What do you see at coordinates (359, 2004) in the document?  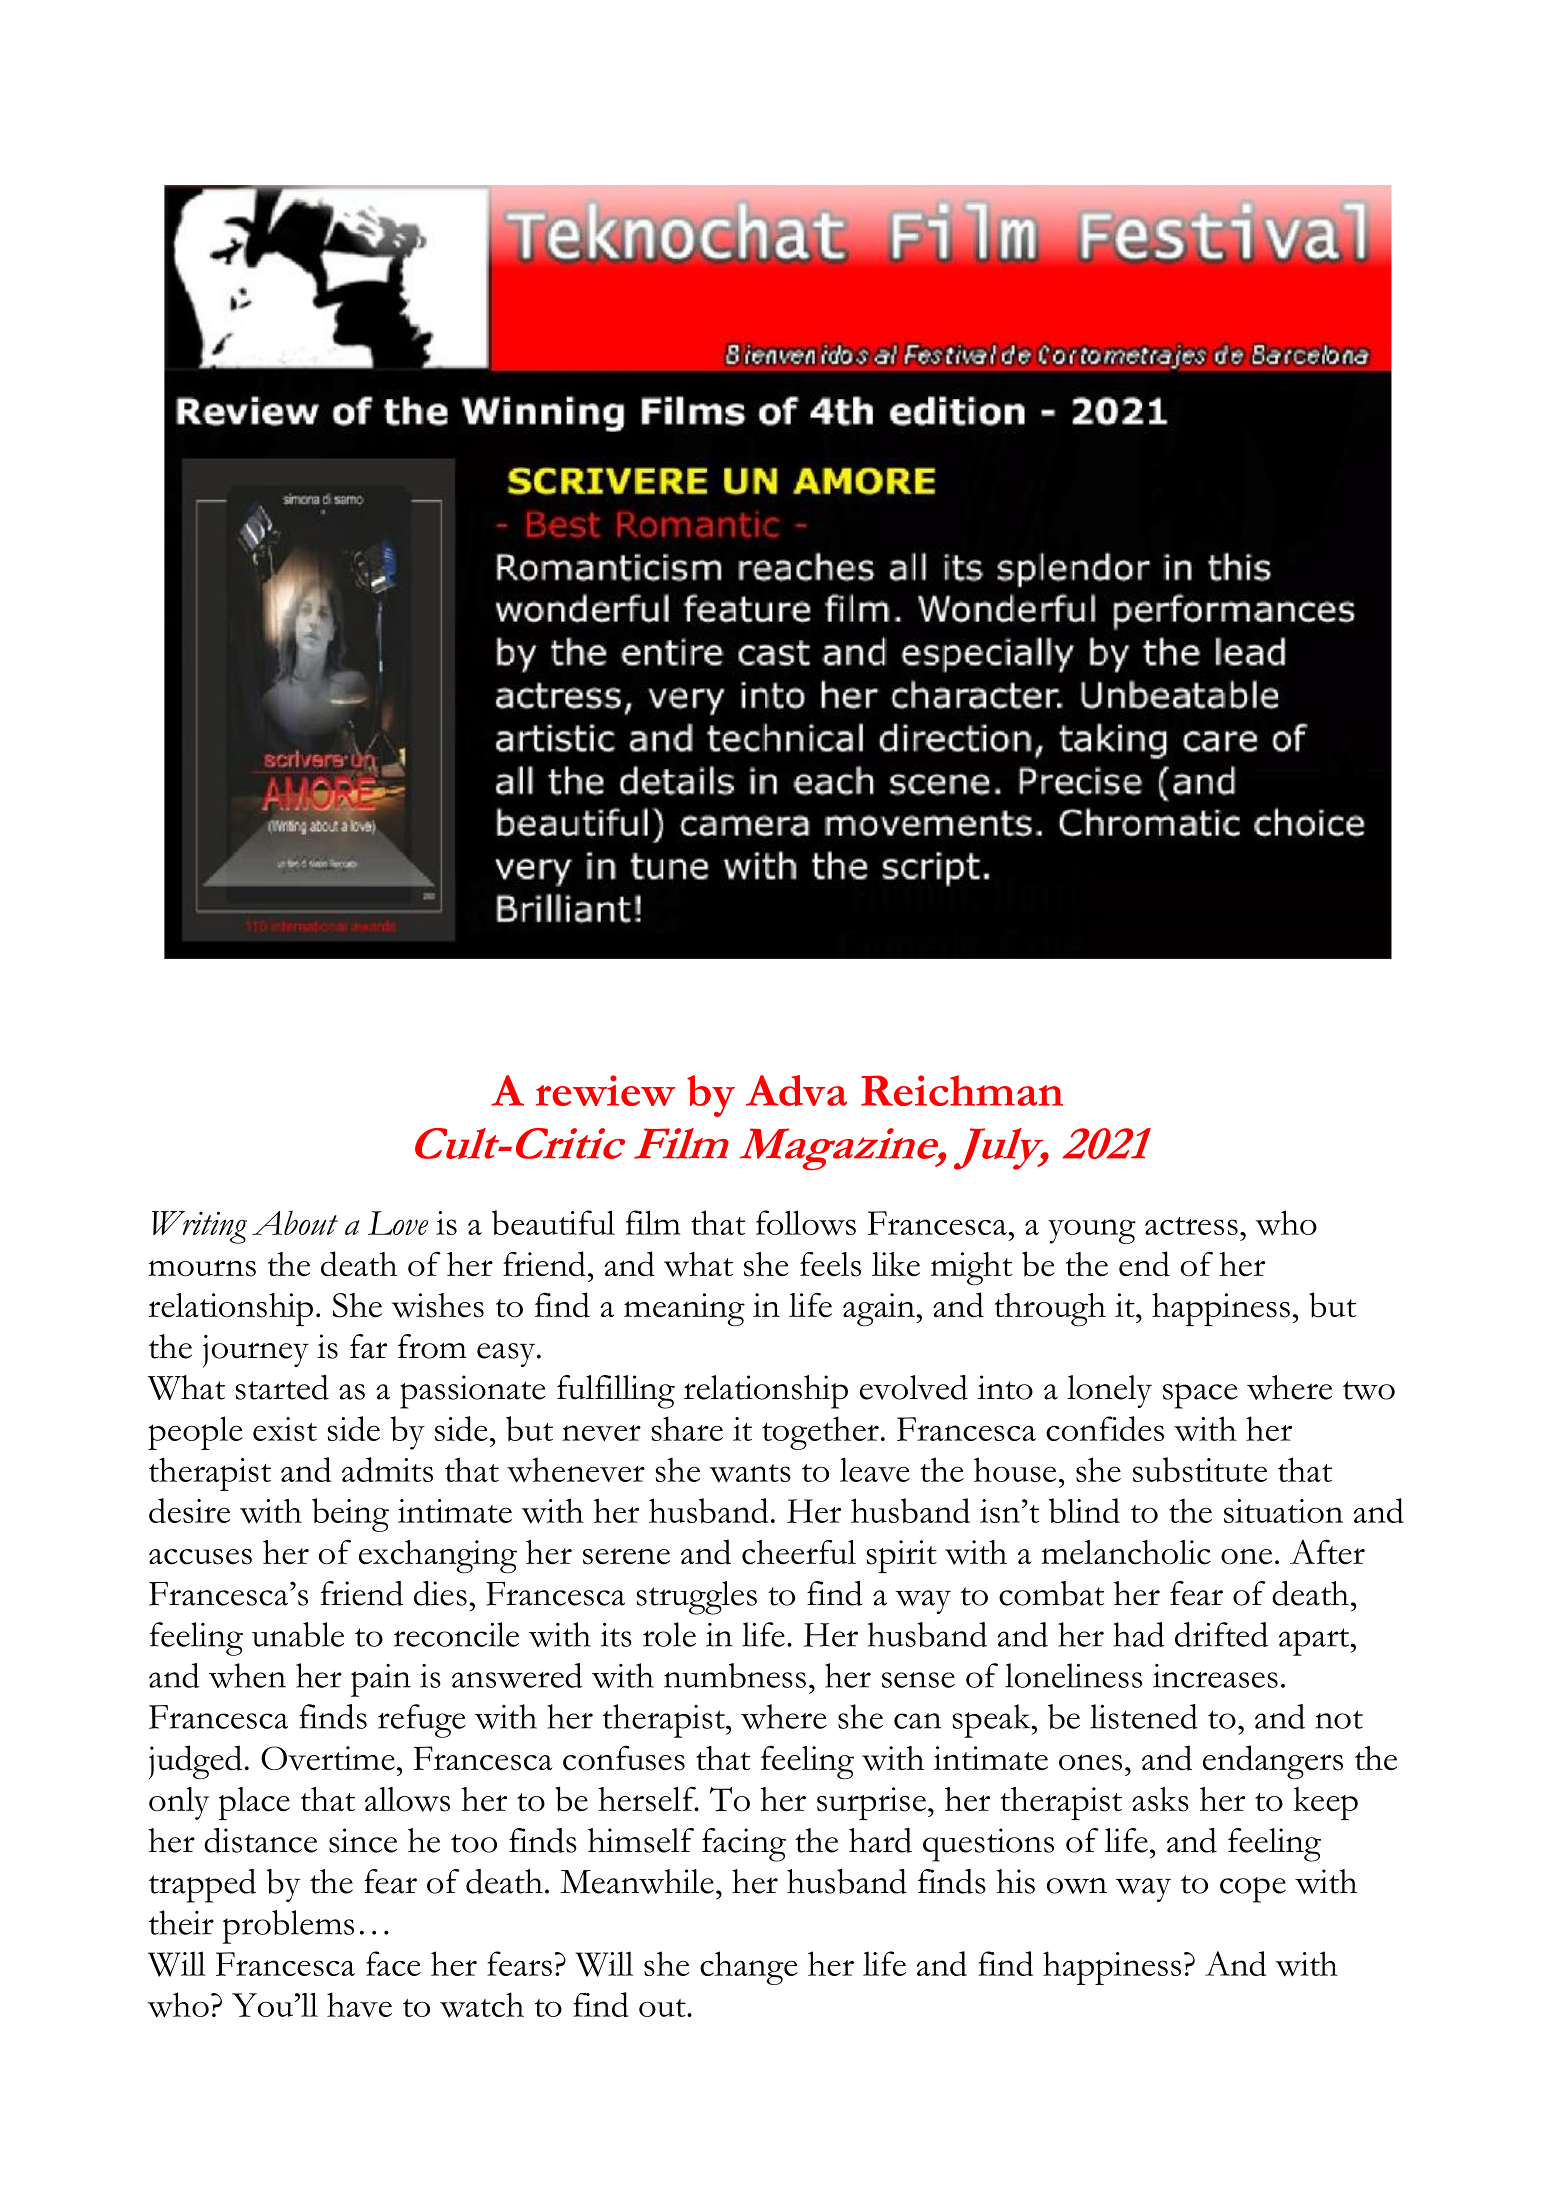 I see `have` at bounding box center [359, 2004].
